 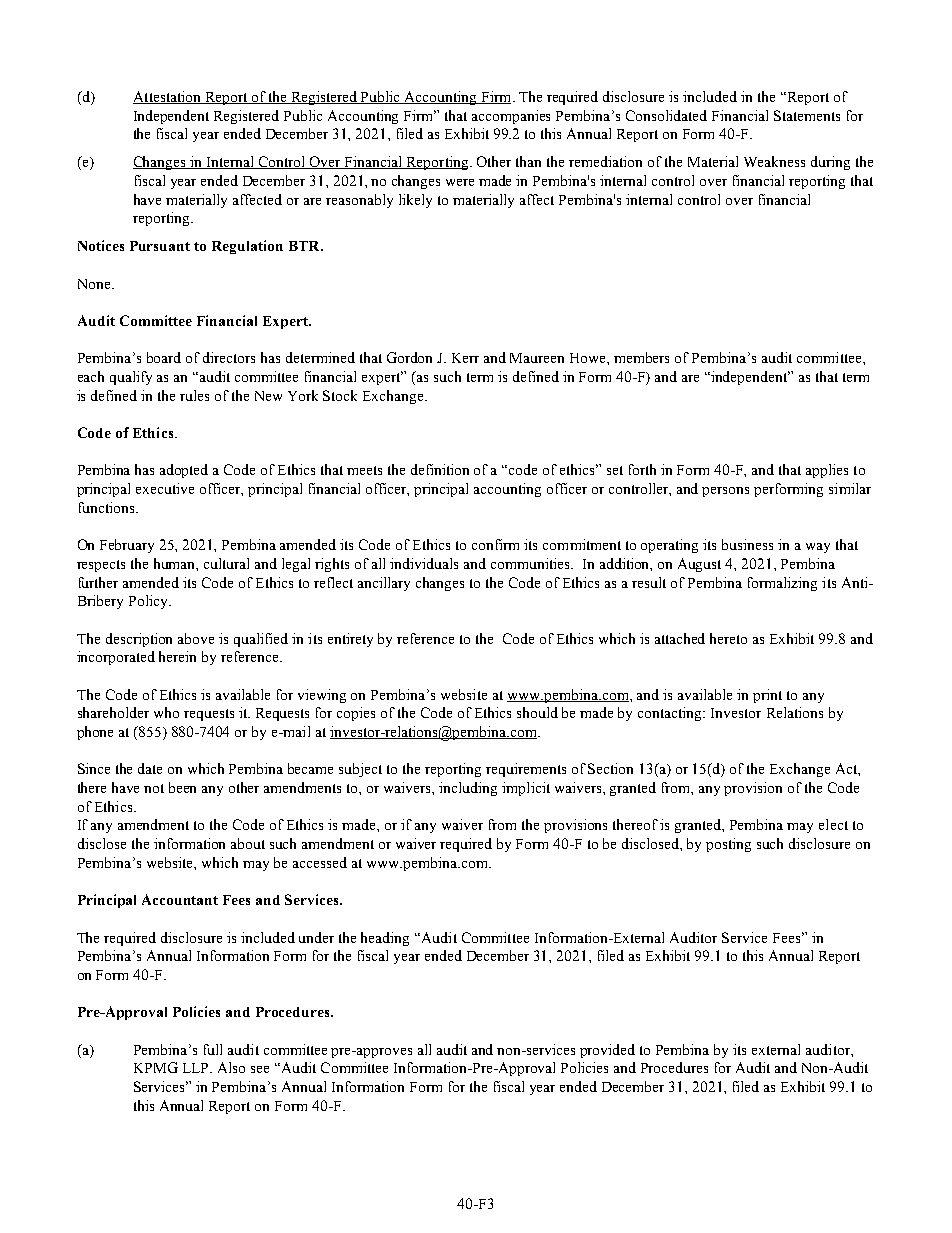 I want to click on individuals, so click(x=424, y=563).
